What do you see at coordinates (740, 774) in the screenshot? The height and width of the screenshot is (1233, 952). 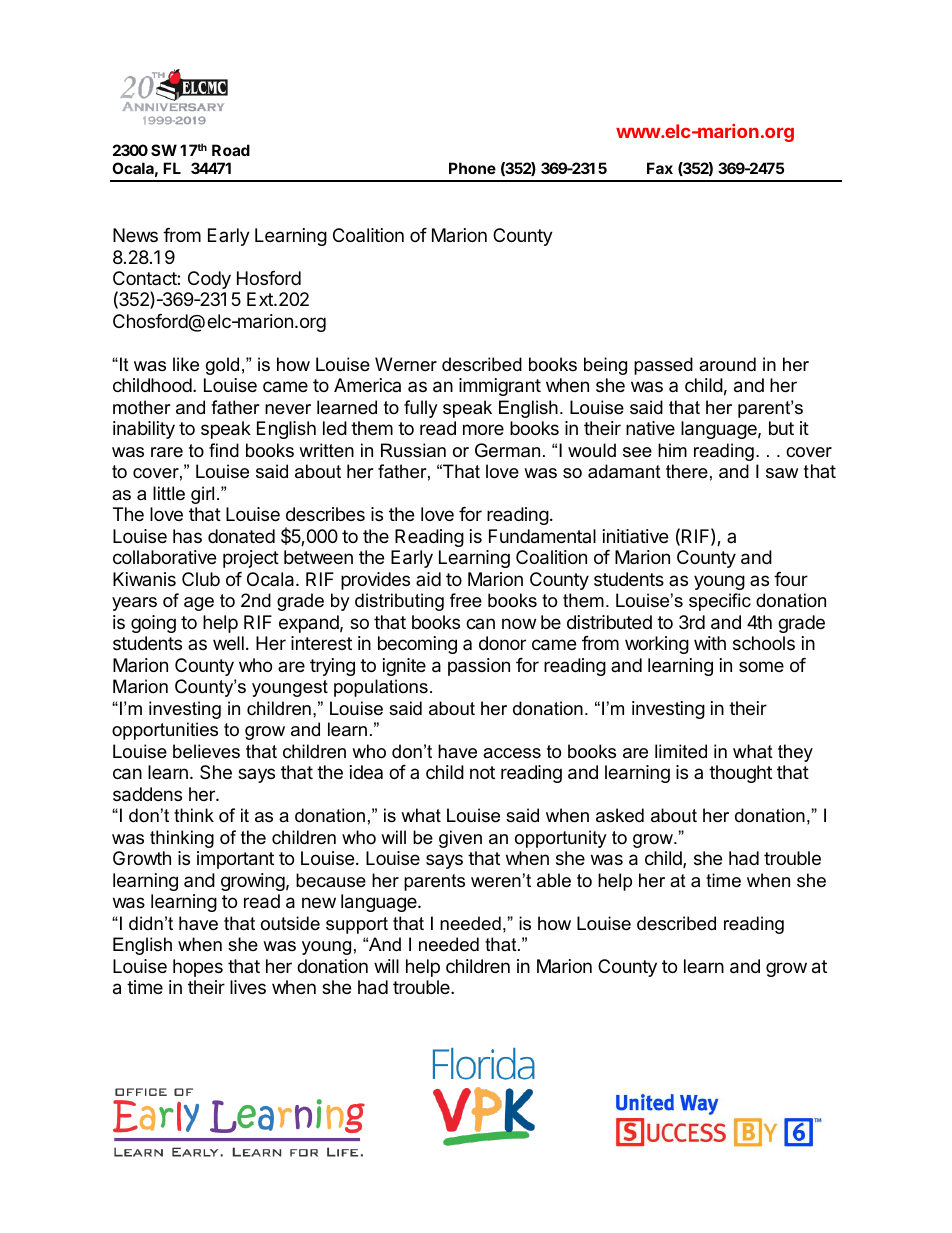 I see `thought` at bounding box center [740, 774].
